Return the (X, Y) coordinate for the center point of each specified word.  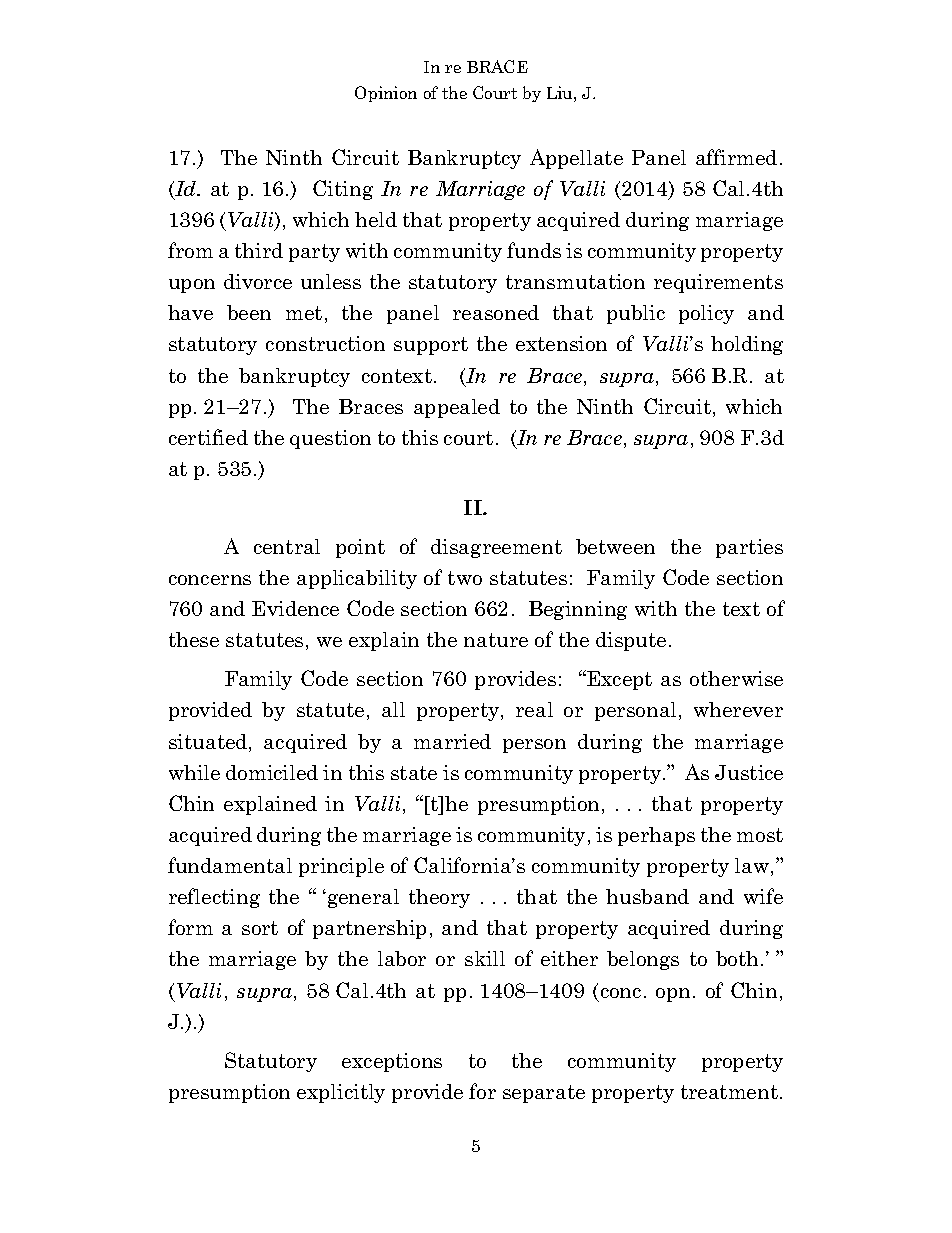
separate (544, 1094)
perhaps (656, 836)
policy (706, 314)
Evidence (295, 608)
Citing (343, 190)
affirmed (736, 157)
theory (439, 898)
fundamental (230, 865)
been (249, 312)
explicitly (341, 1093)
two (465, 578)
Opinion (386, 94)
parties (749, 548)
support (431, 346)
